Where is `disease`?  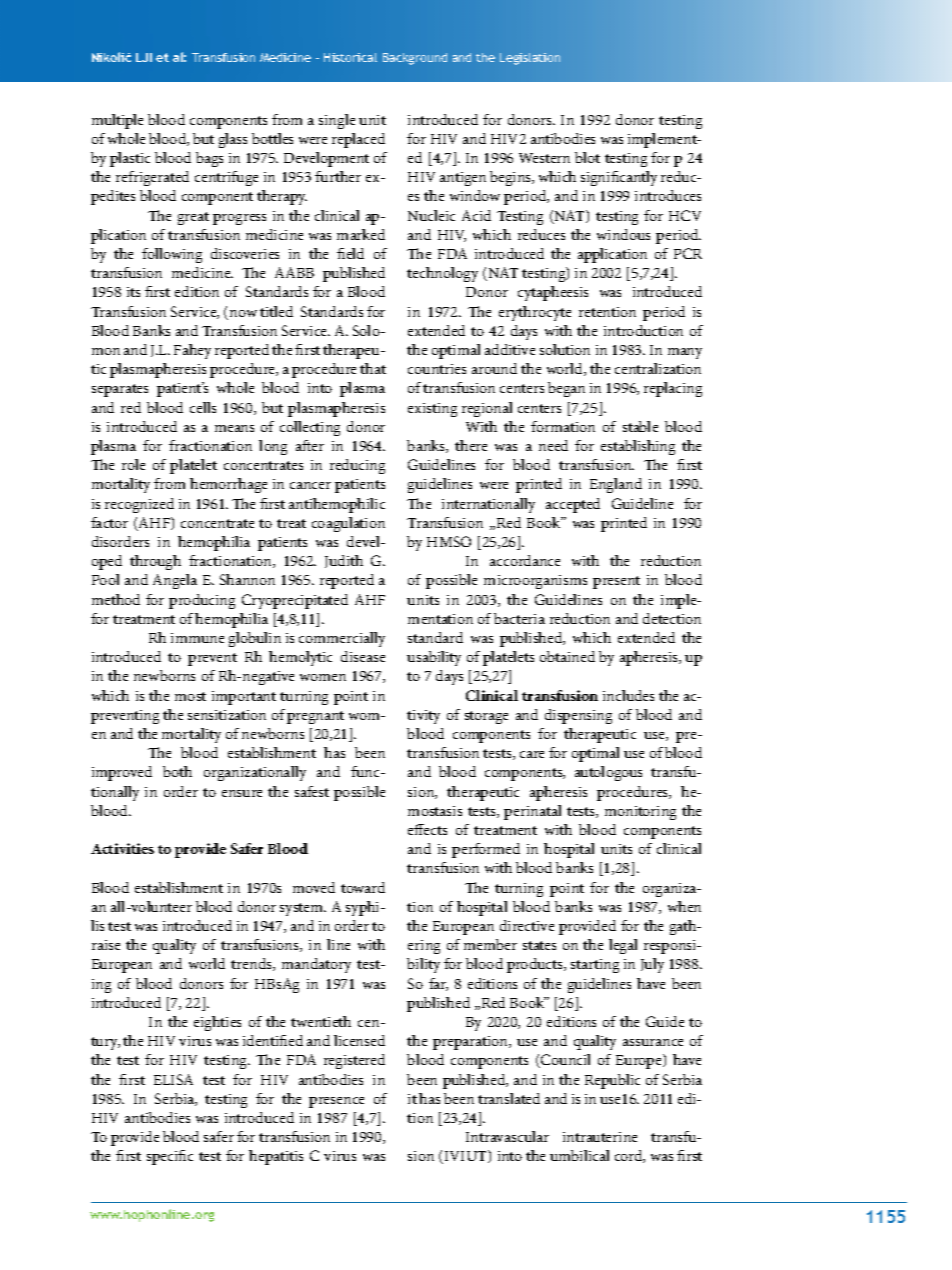
disease is located at coordinates (363, 656).
